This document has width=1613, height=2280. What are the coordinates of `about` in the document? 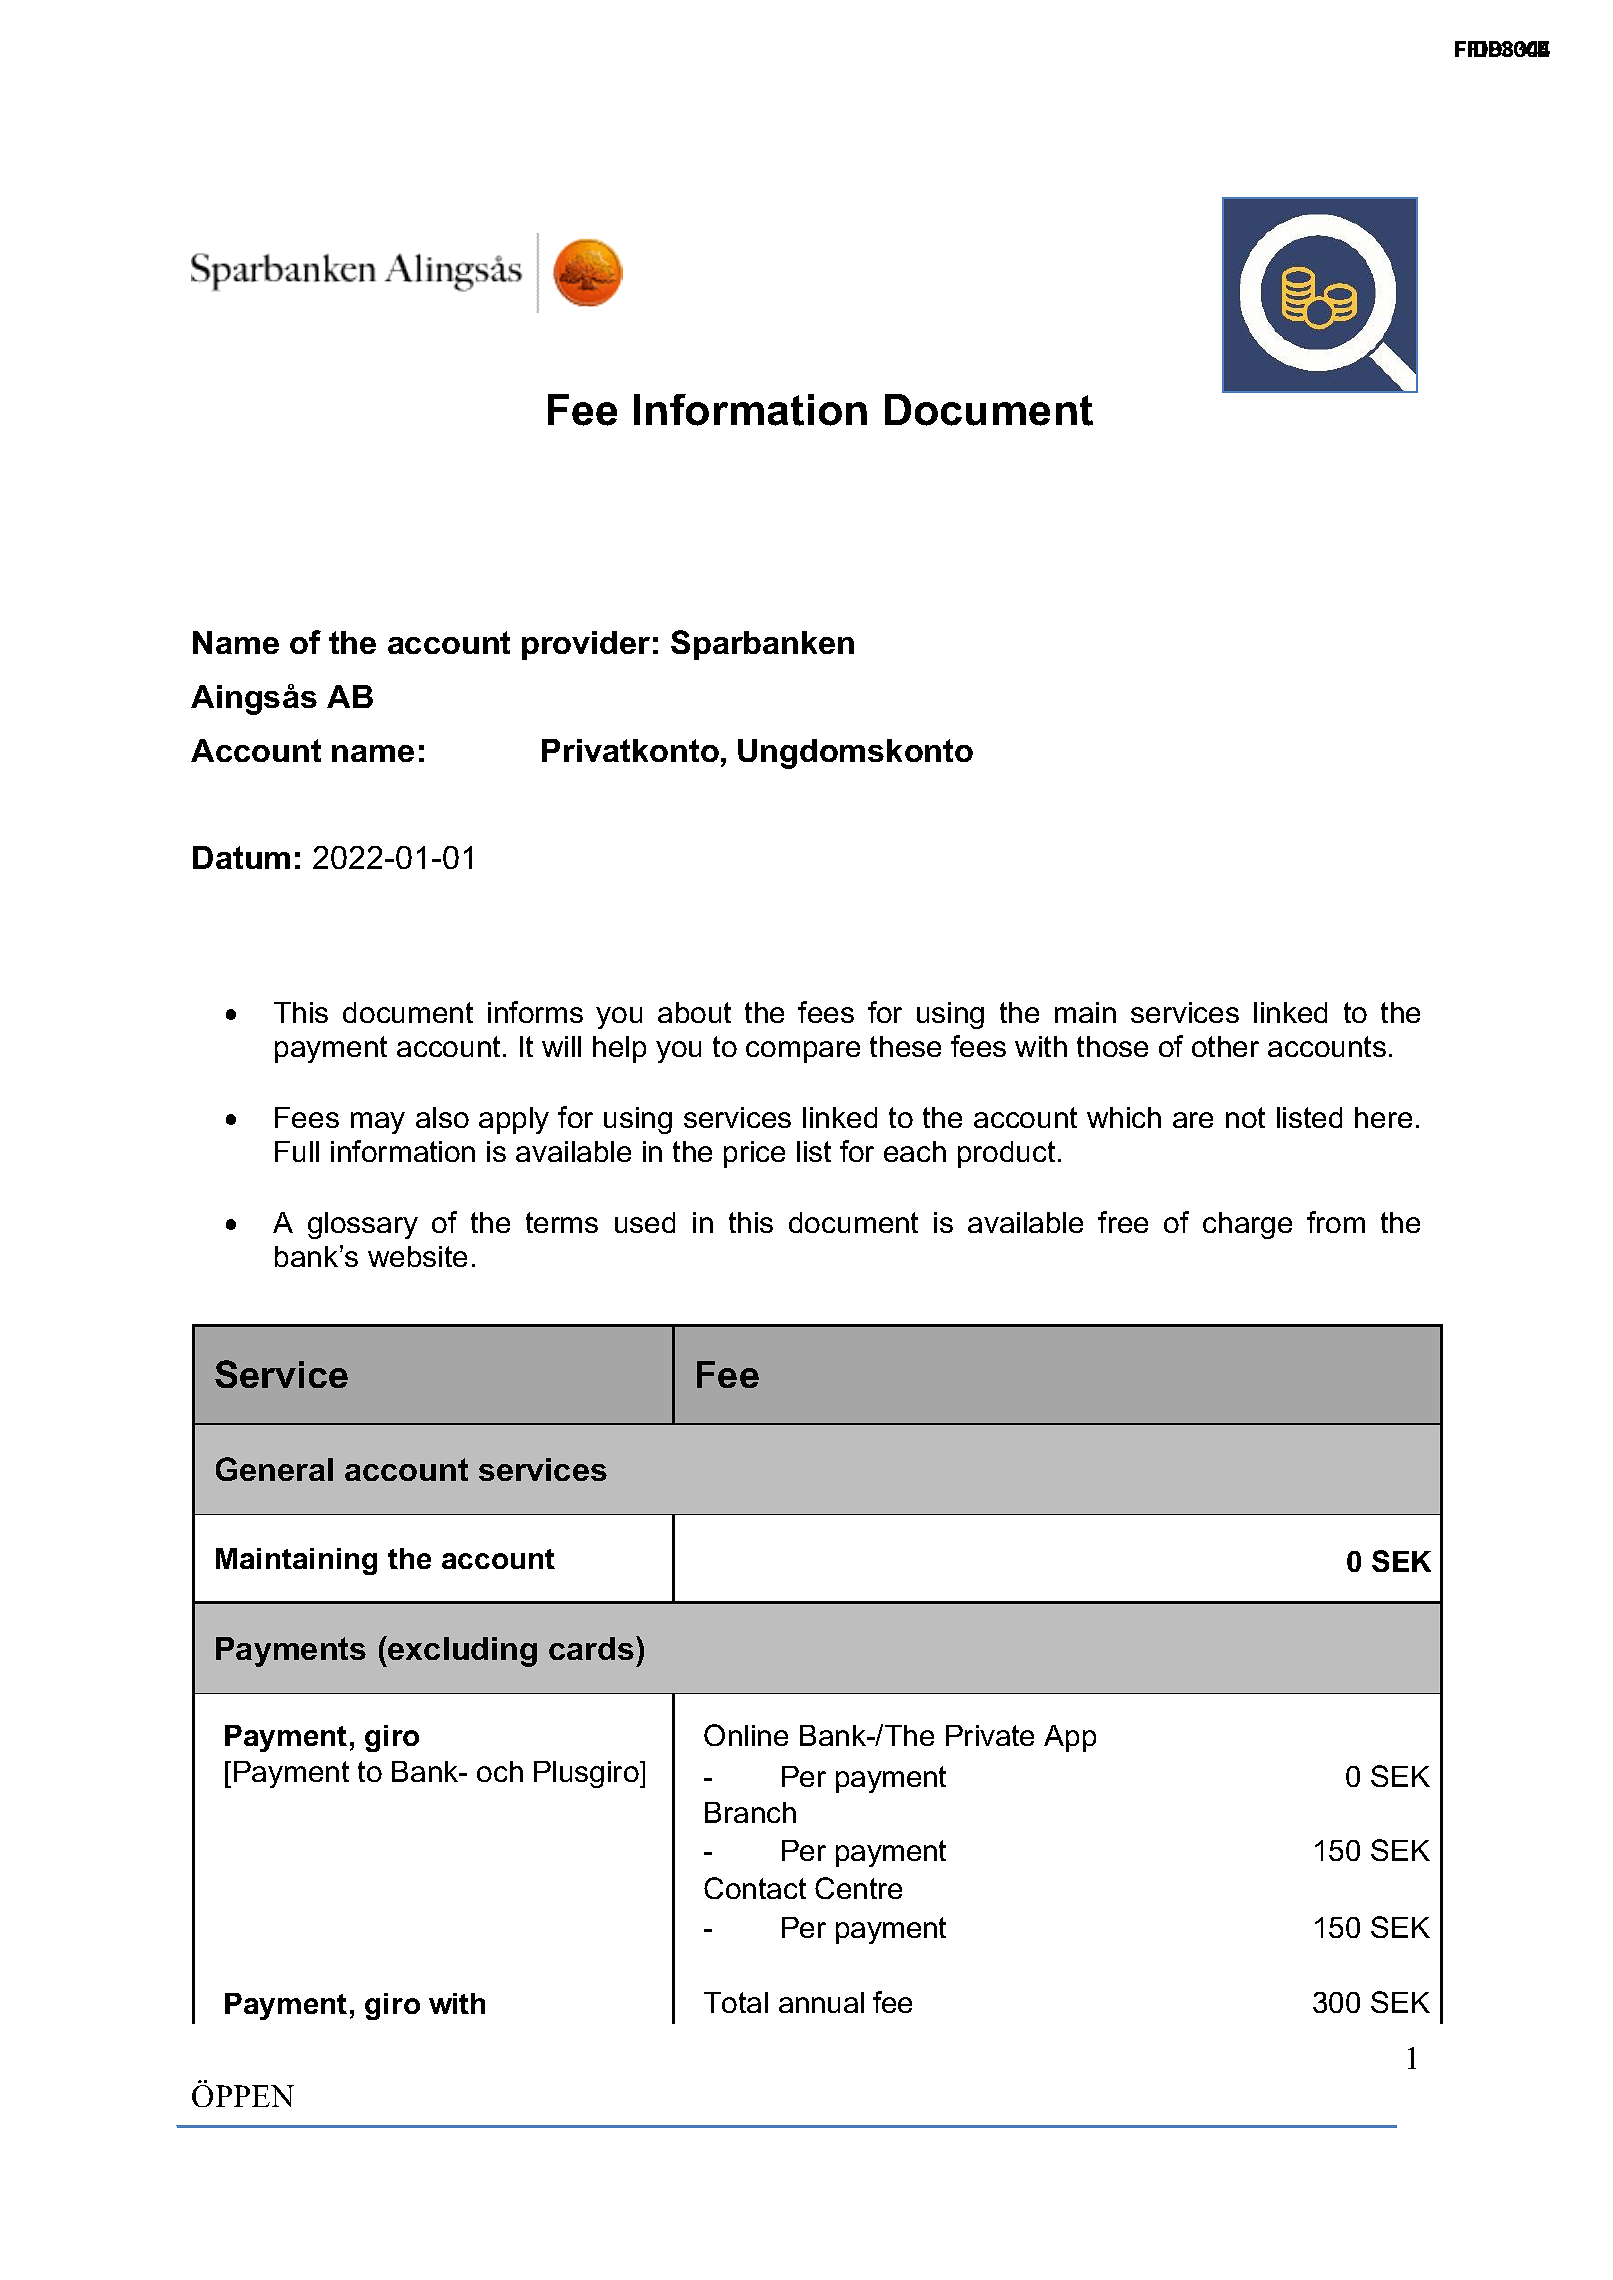 It's located at (694, 1012).
